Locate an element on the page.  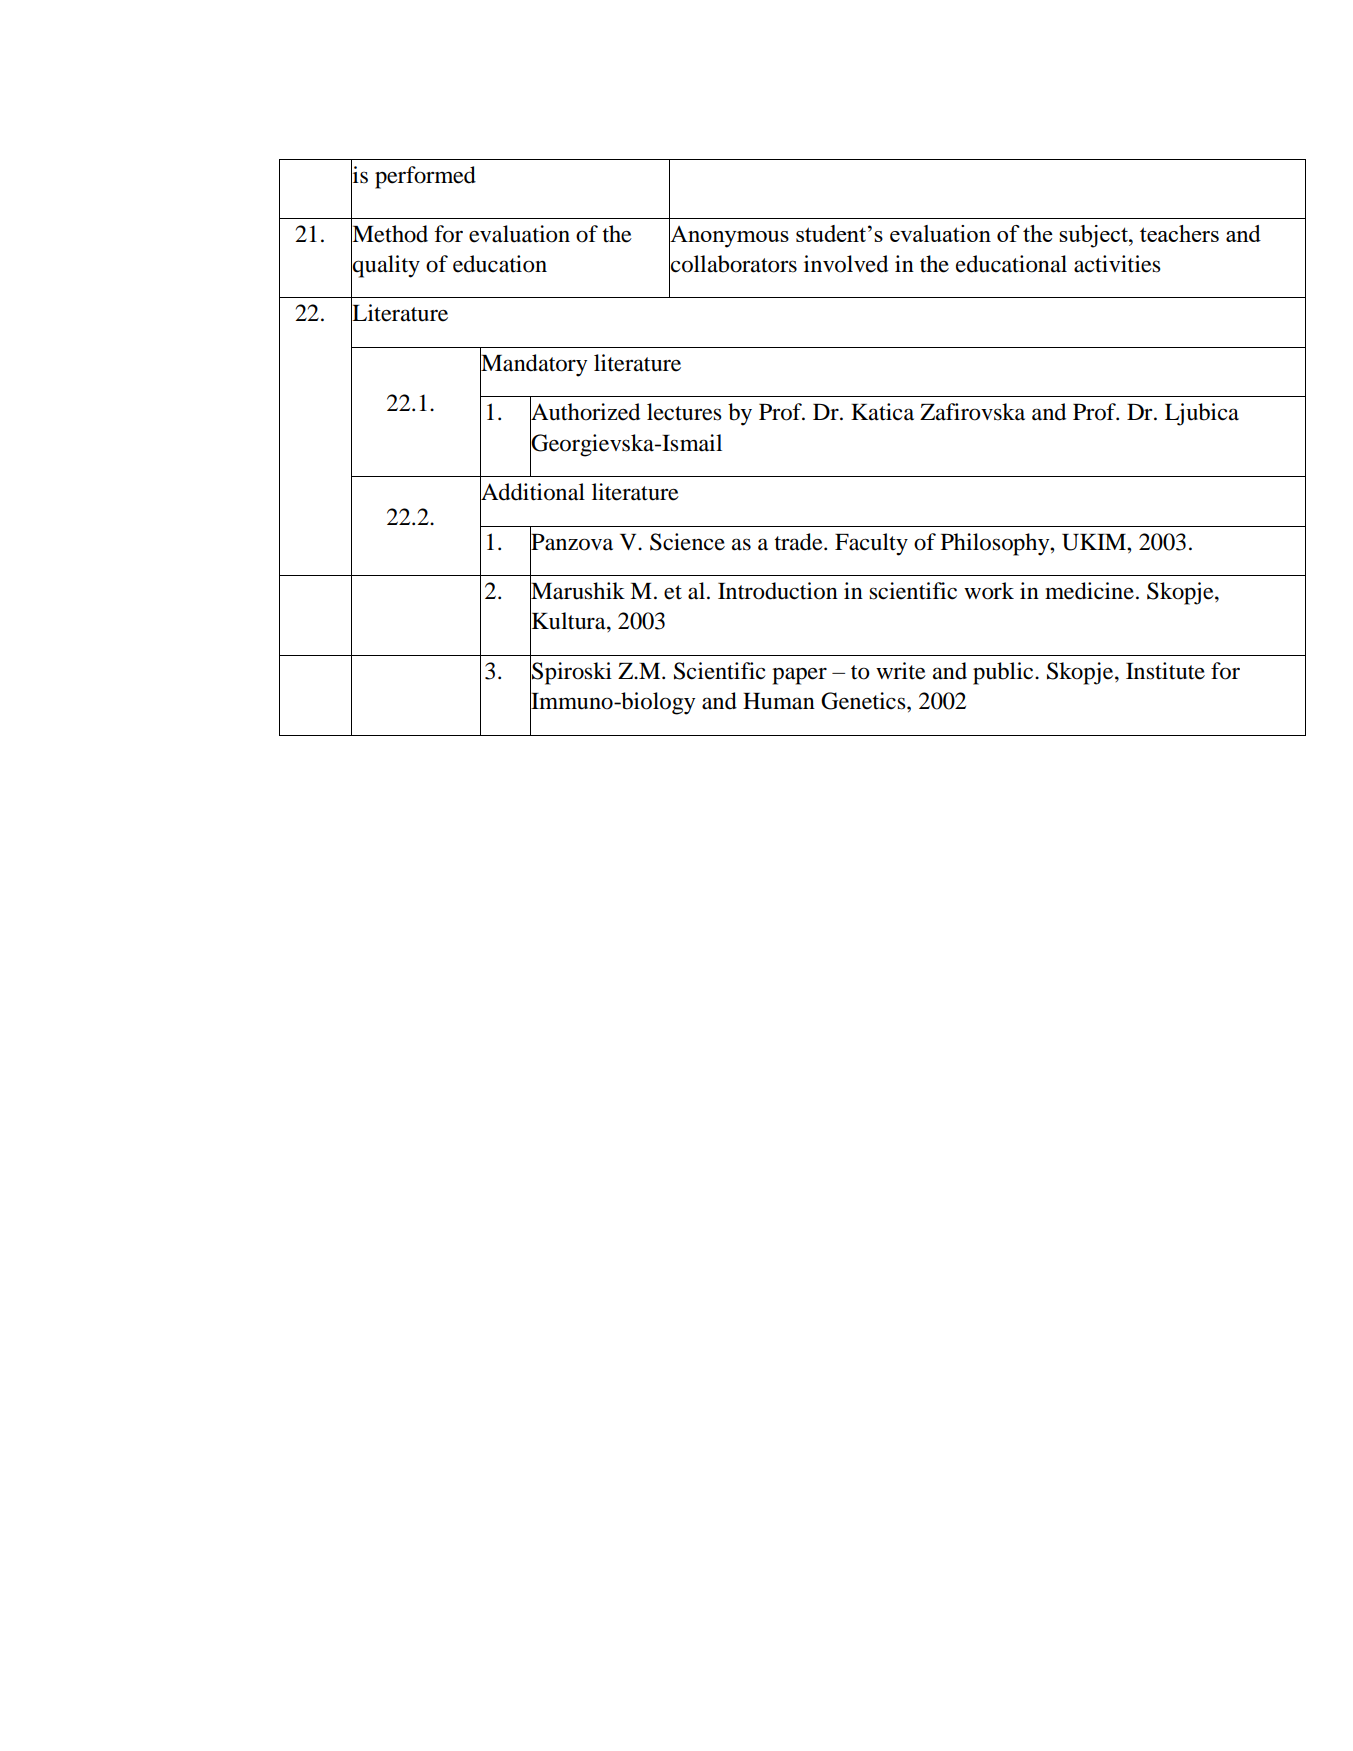
subject is located at coordinates (1094, 236).
